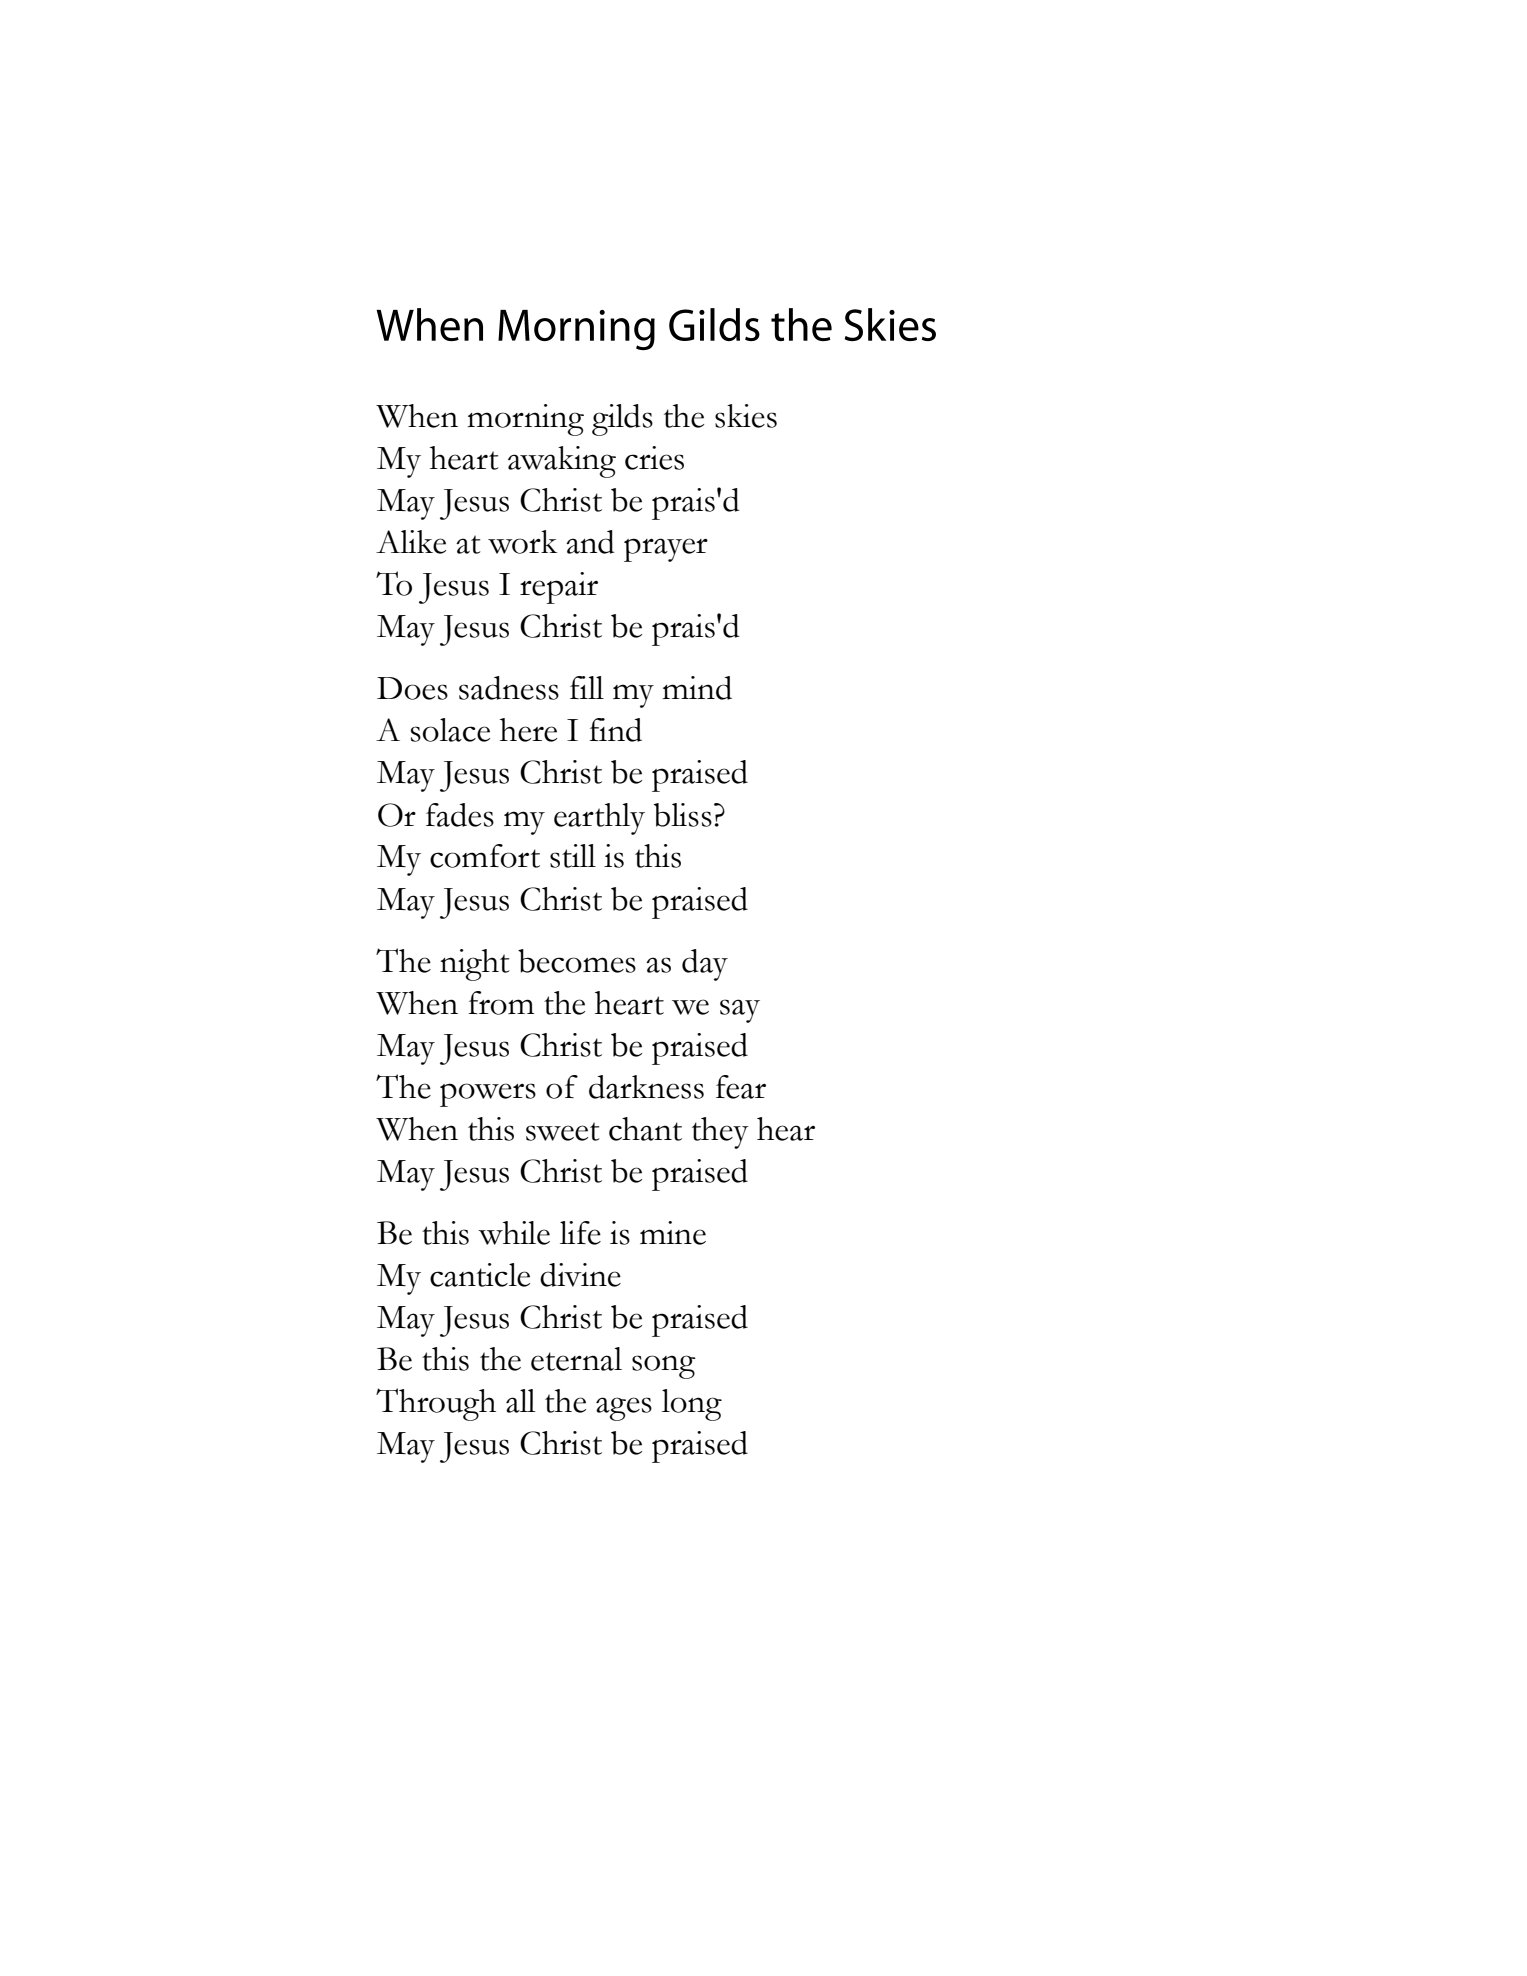 Image resolution: width=1527 pixels, height=1976 pixels. What do you see at coordinates (475, 965) in the document?
I see `night` at bounding box center [475, 965].
